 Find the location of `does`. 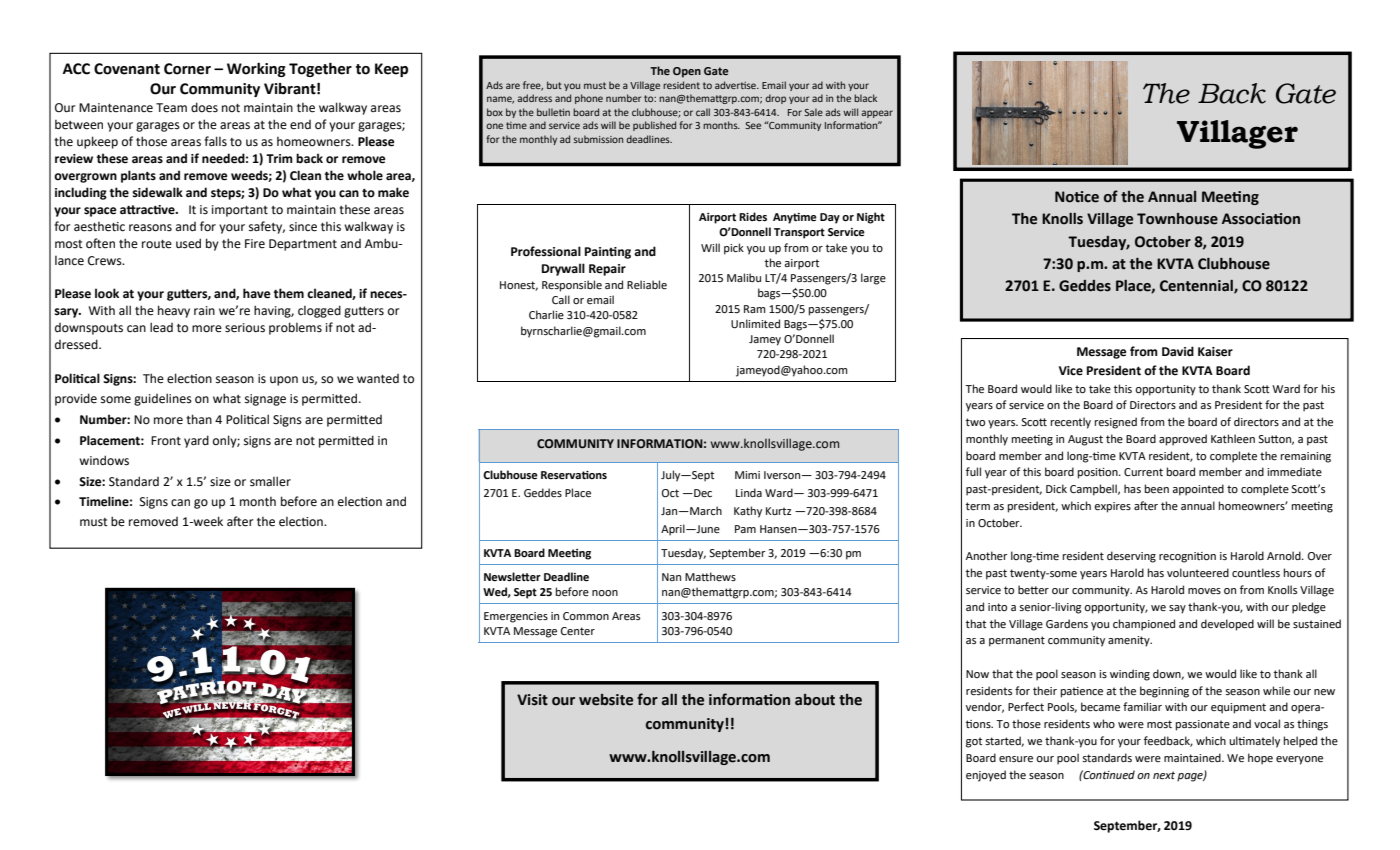

does is located at coordinates (204, 107).
